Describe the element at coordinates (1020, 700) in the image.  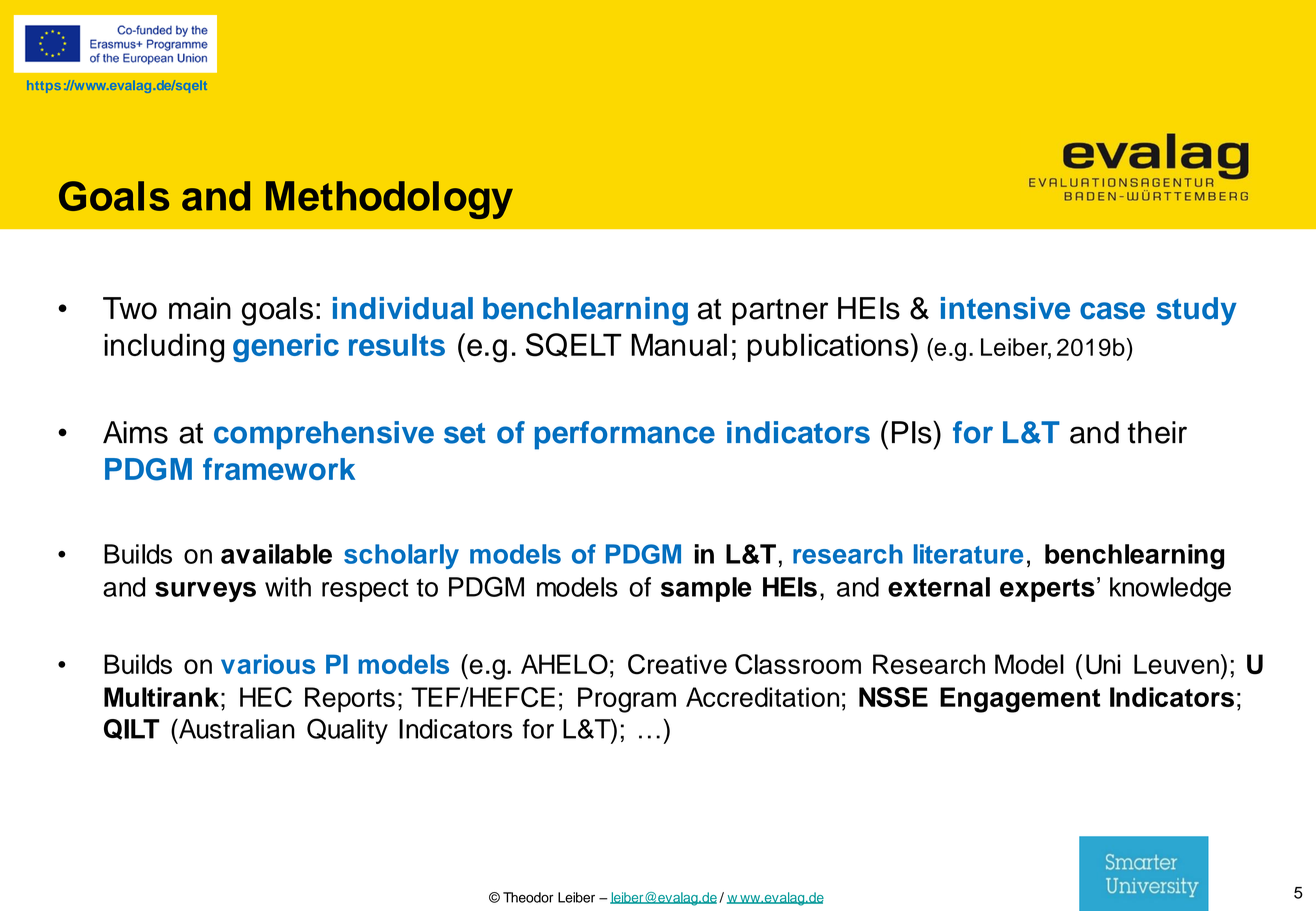
I see `Engagement` at that location.
